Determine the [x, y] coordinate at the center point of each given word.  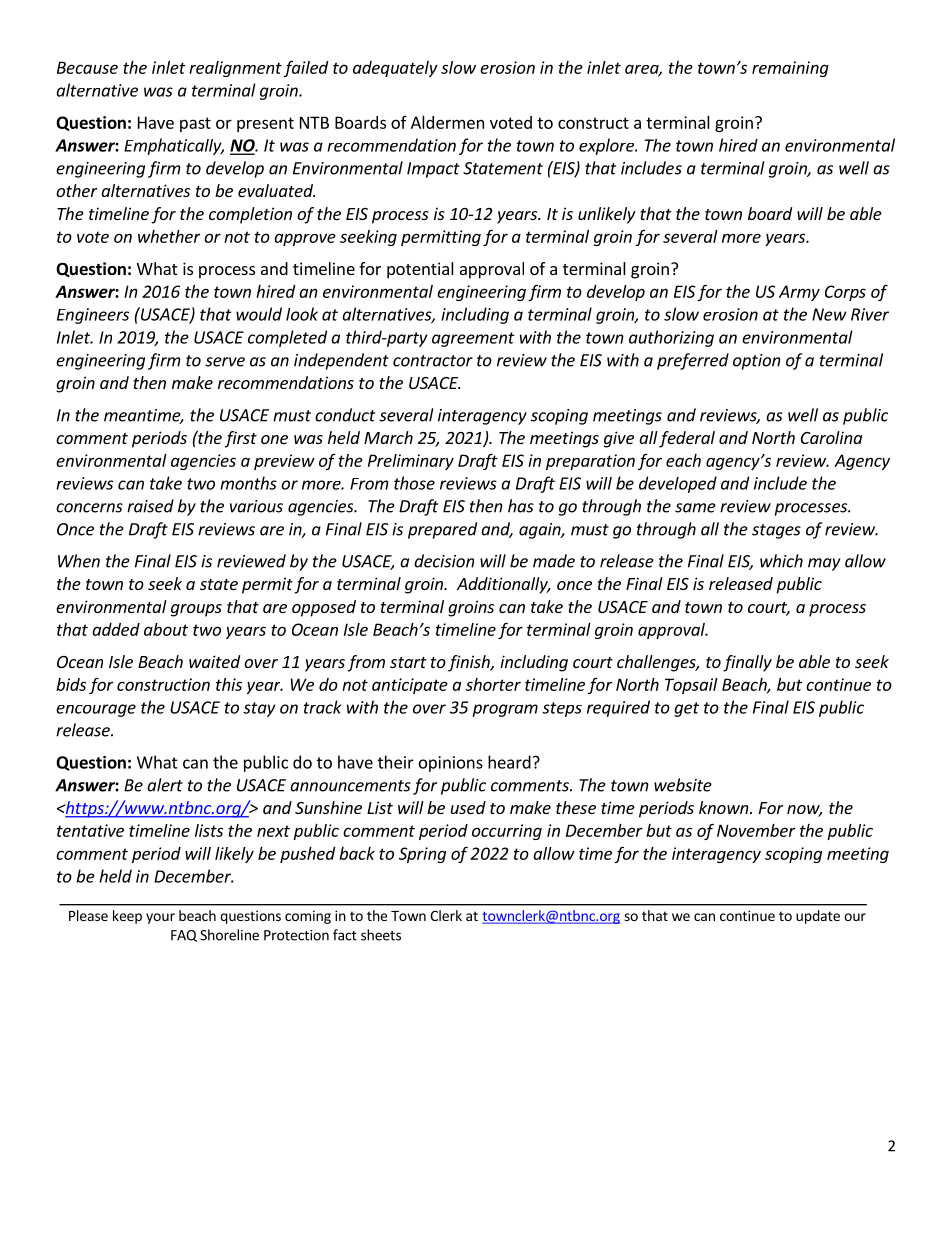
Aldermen [447, 122]
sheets [381, 935]
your [160, 918]
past [195, 124]
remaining [790, 69]
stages [776, 531]
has [521, 506]
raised [150, 506]
